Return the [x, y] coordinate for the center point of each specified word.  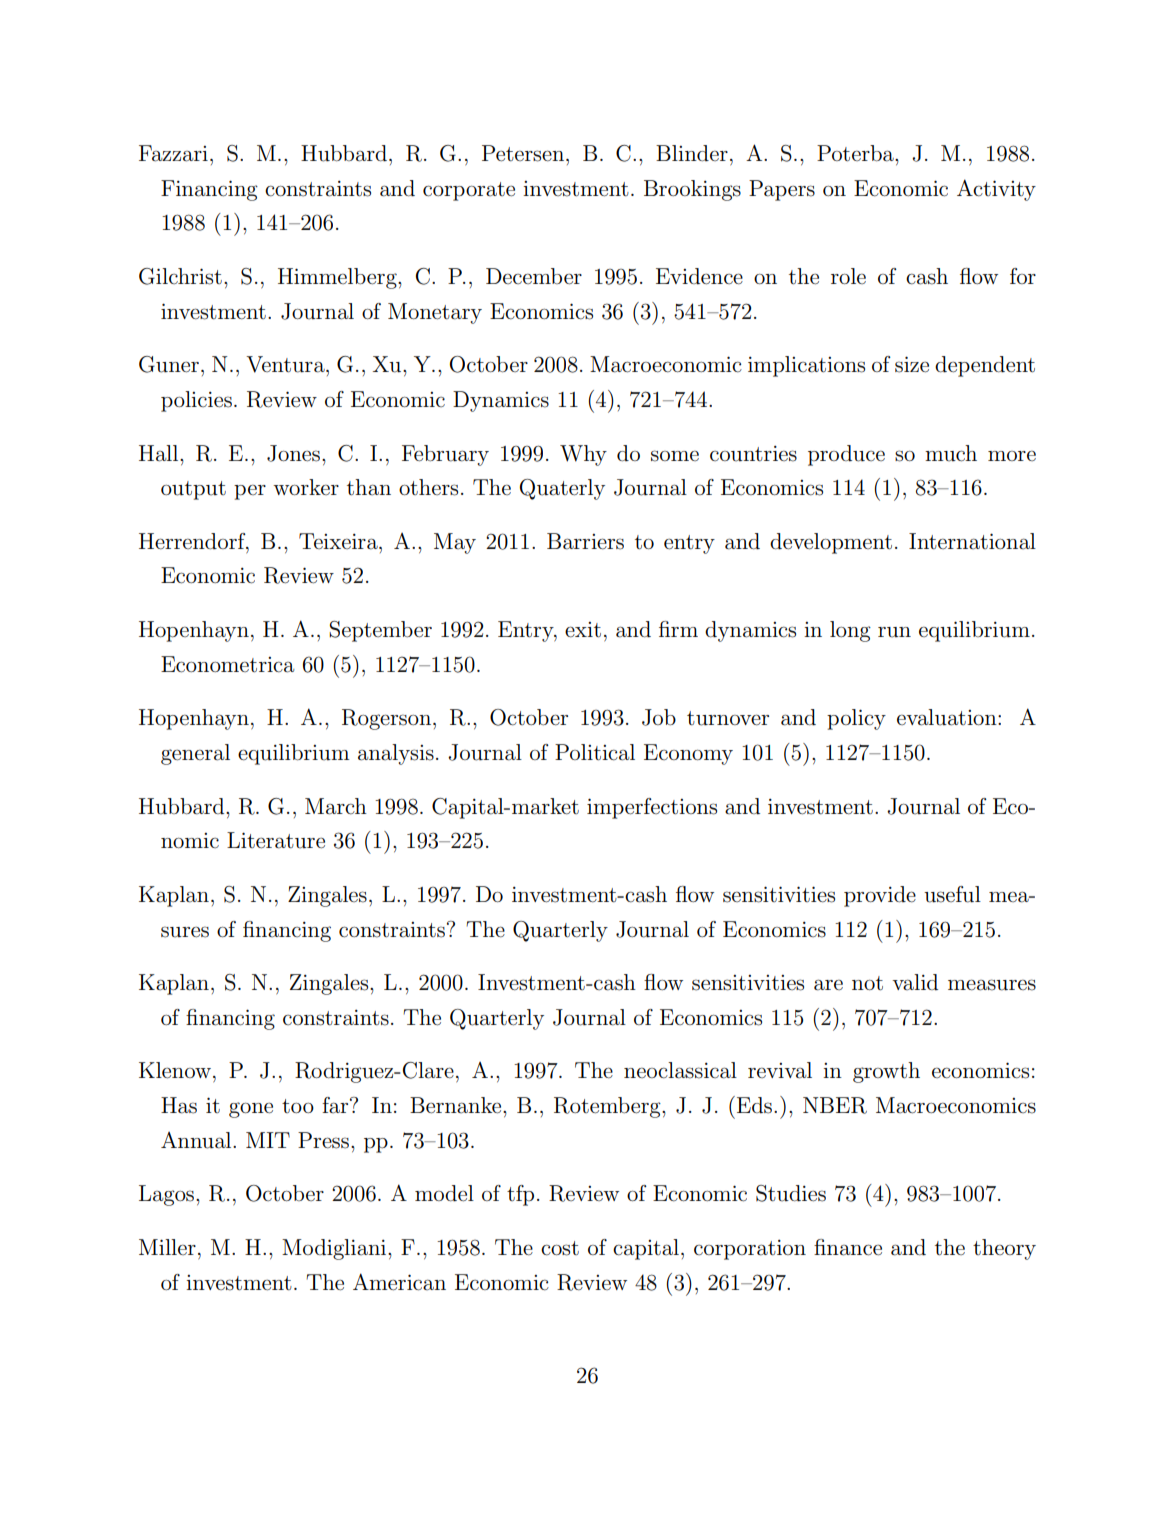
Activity [996, 190]
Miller [167, 1247]
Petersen [523, 153]
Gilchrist [180, 276]
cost [560, 1248]
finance [848, 1247]
